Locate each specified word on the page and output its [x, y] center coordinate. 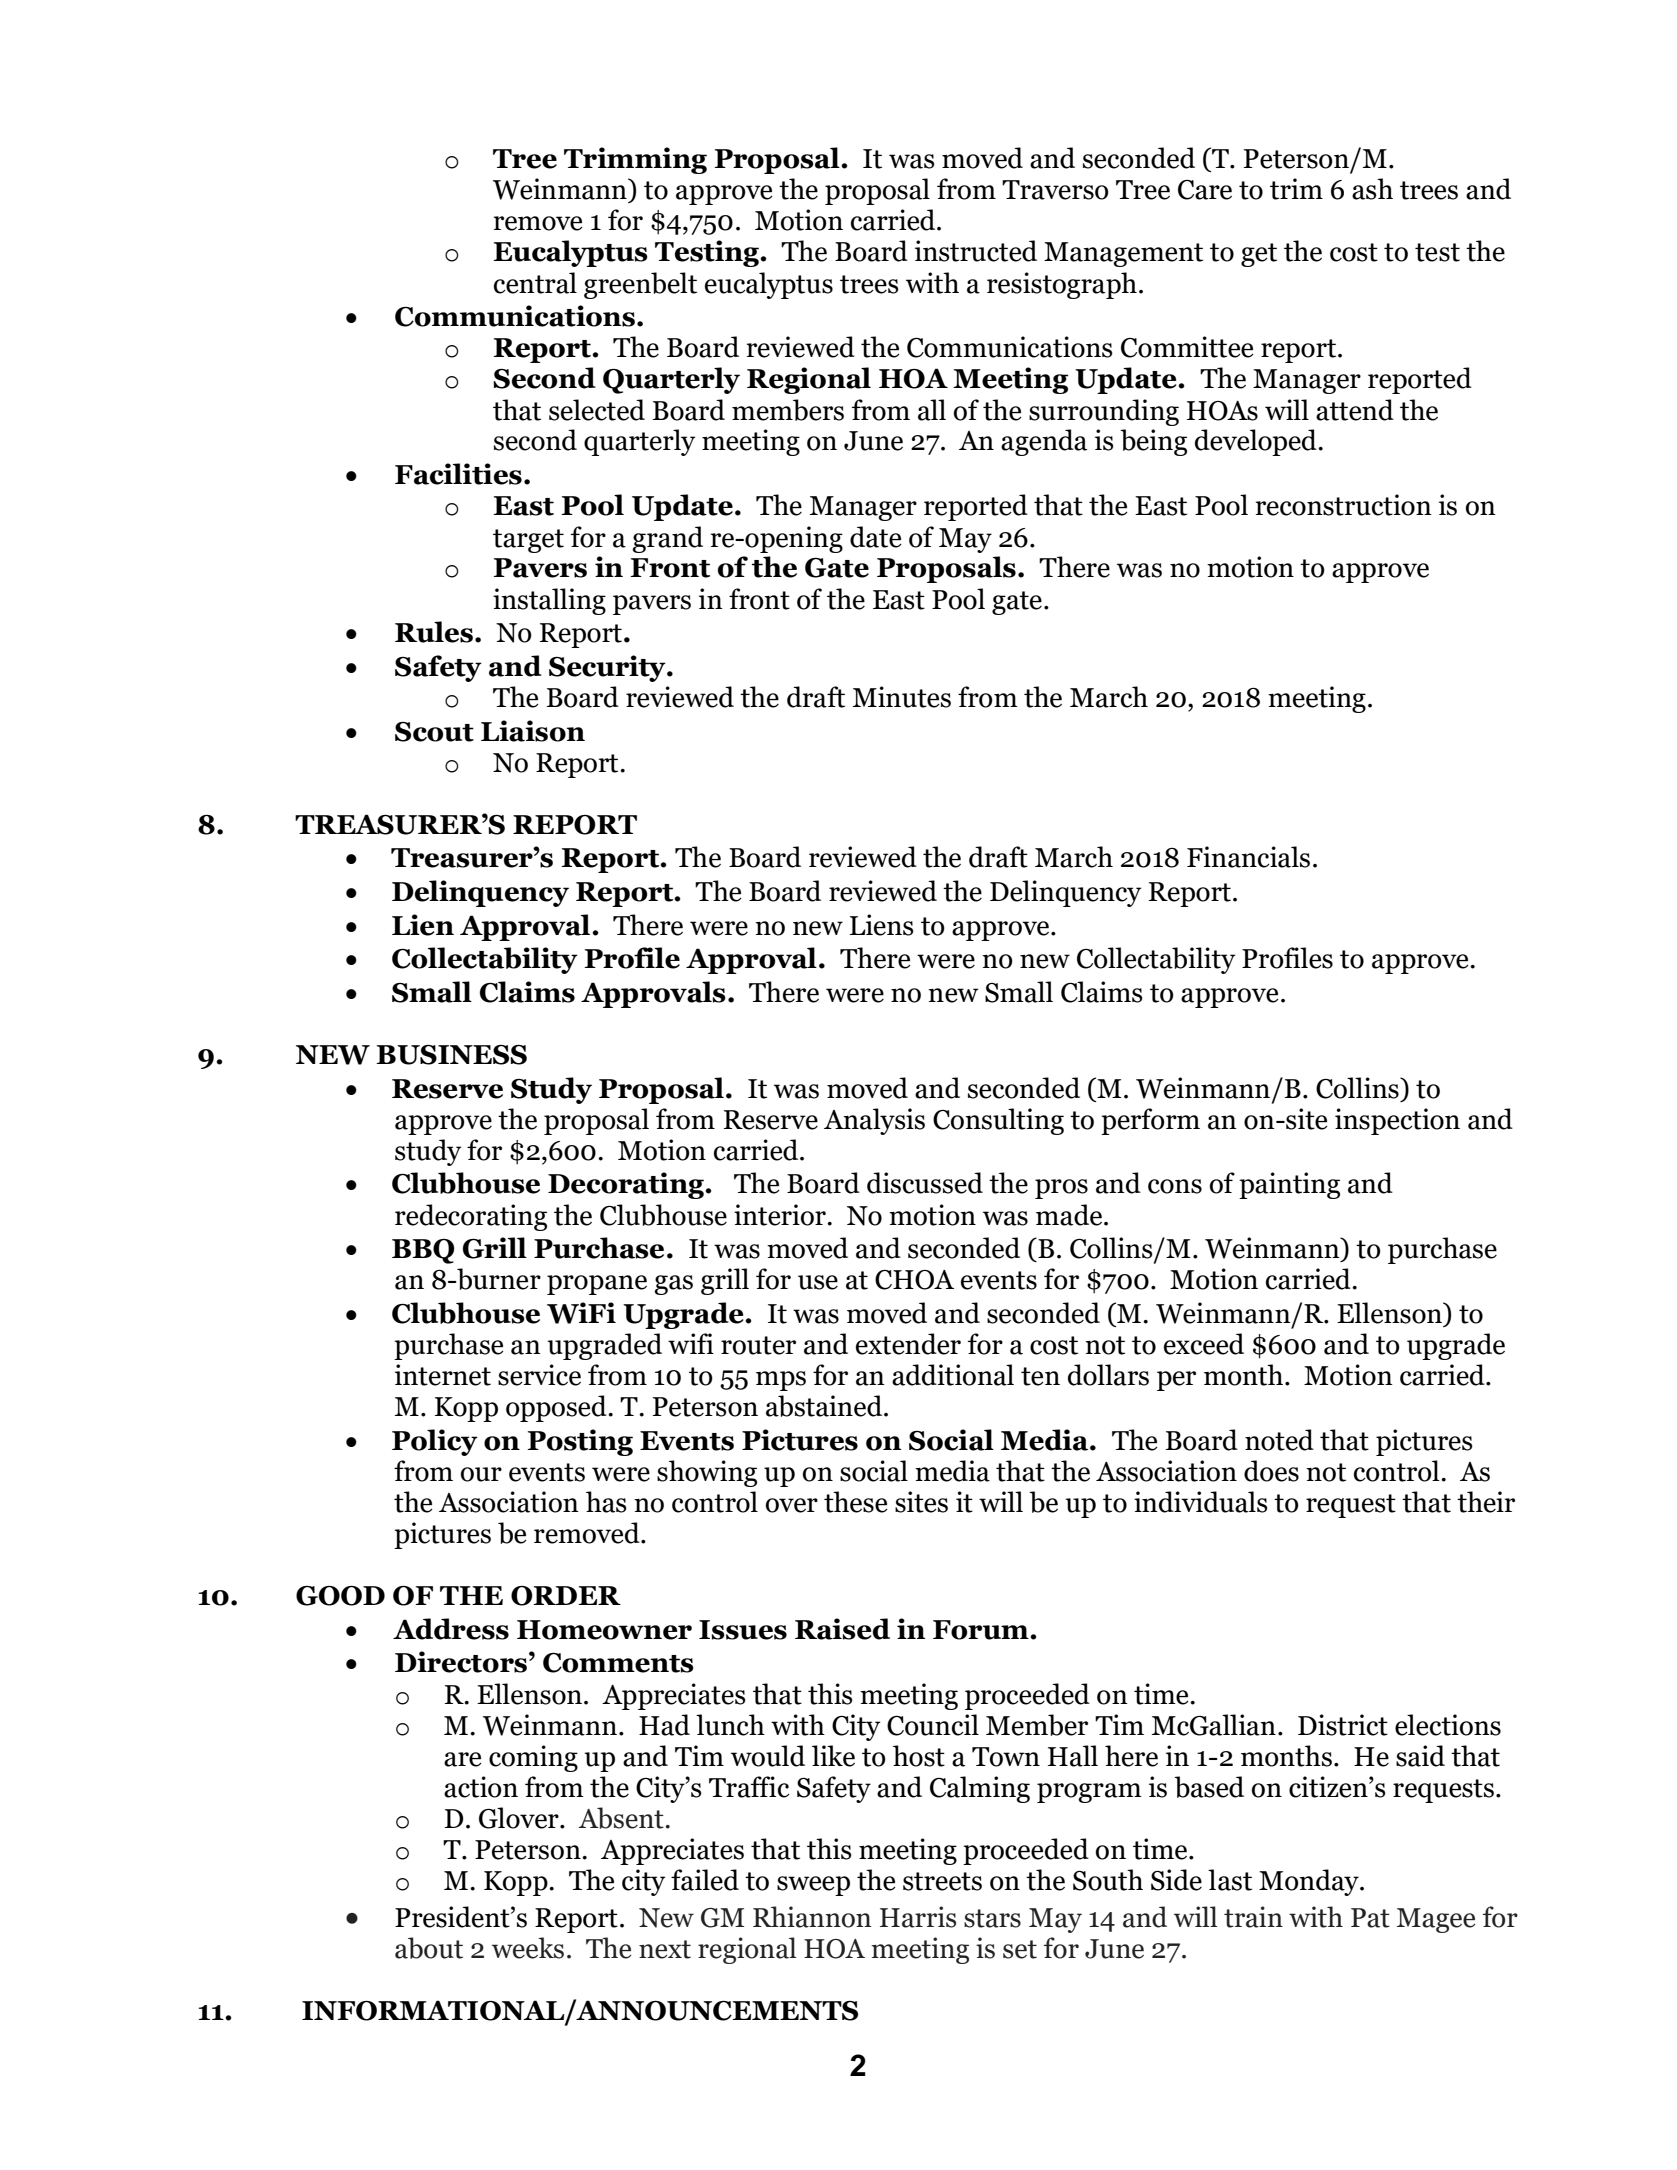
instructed [976, 251]
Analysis [874, 1121]
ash [1372, 189]
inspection [1397, 1121]
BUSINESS [451, 1055]
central [535, 283]
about [429, 1948]
